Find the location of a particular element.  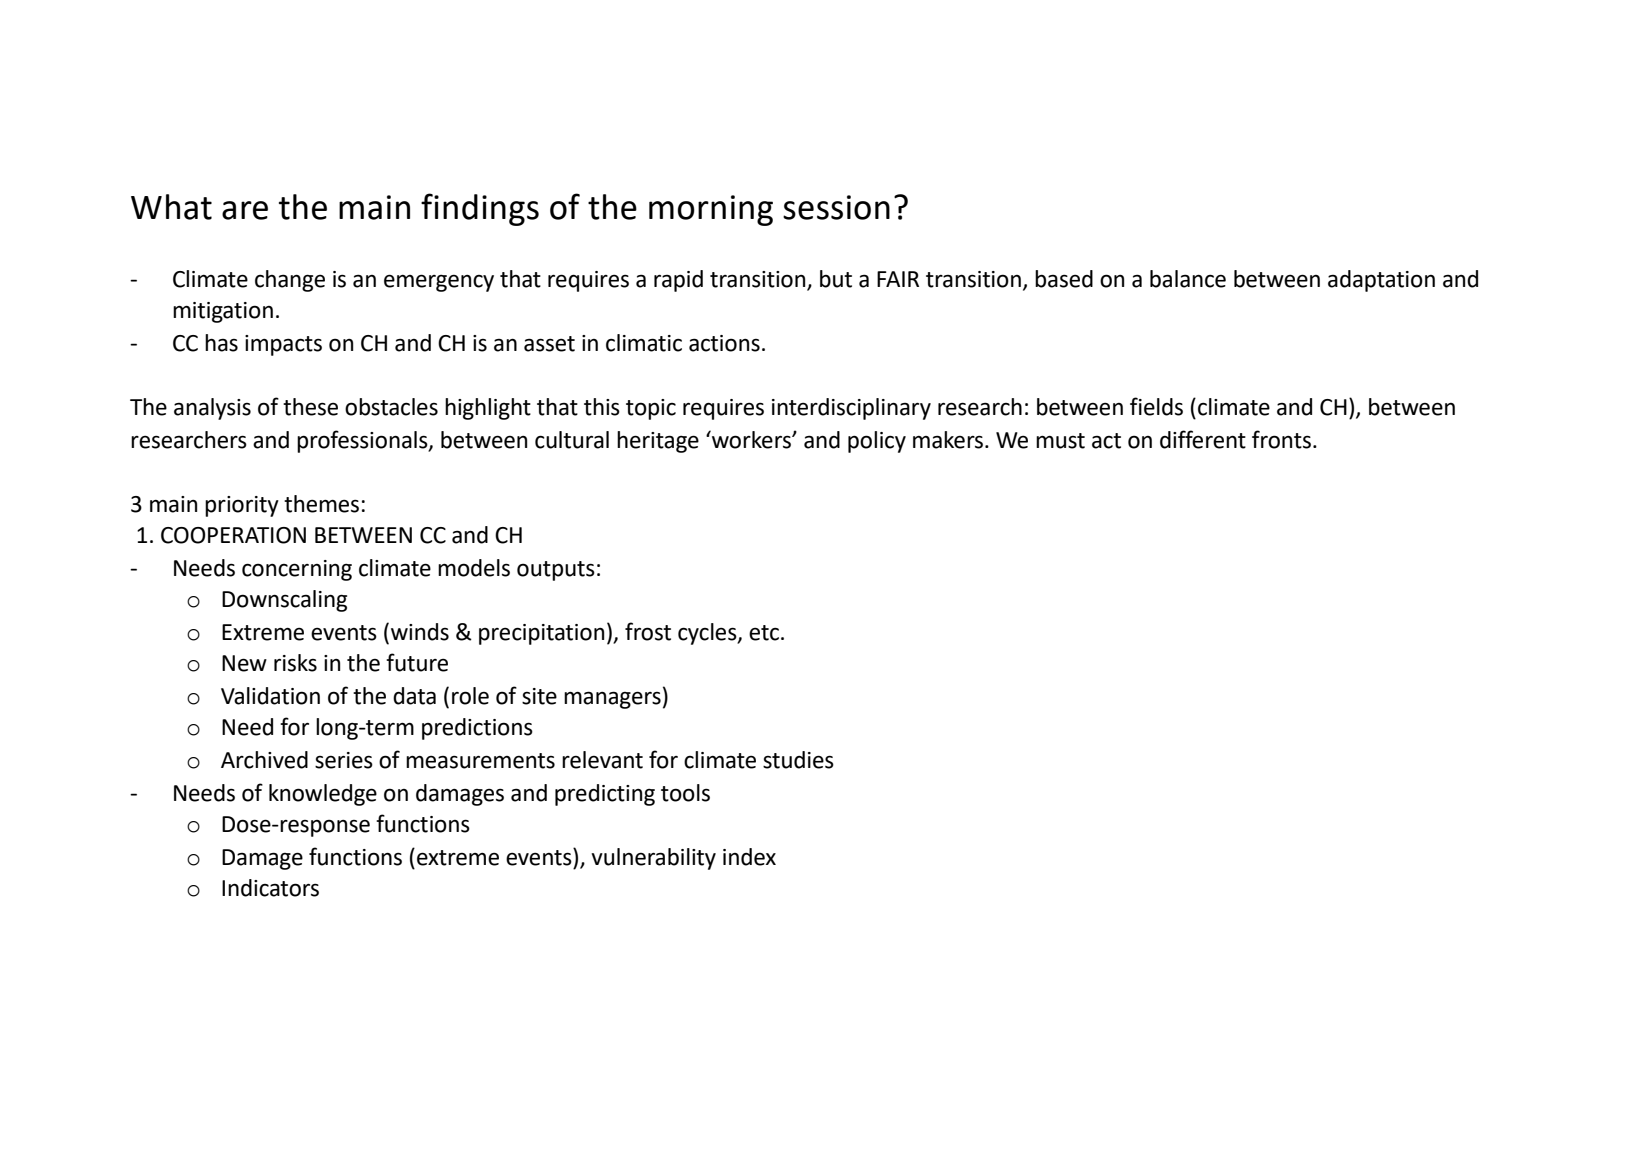

concerning is located at coordinates (297, 570).
